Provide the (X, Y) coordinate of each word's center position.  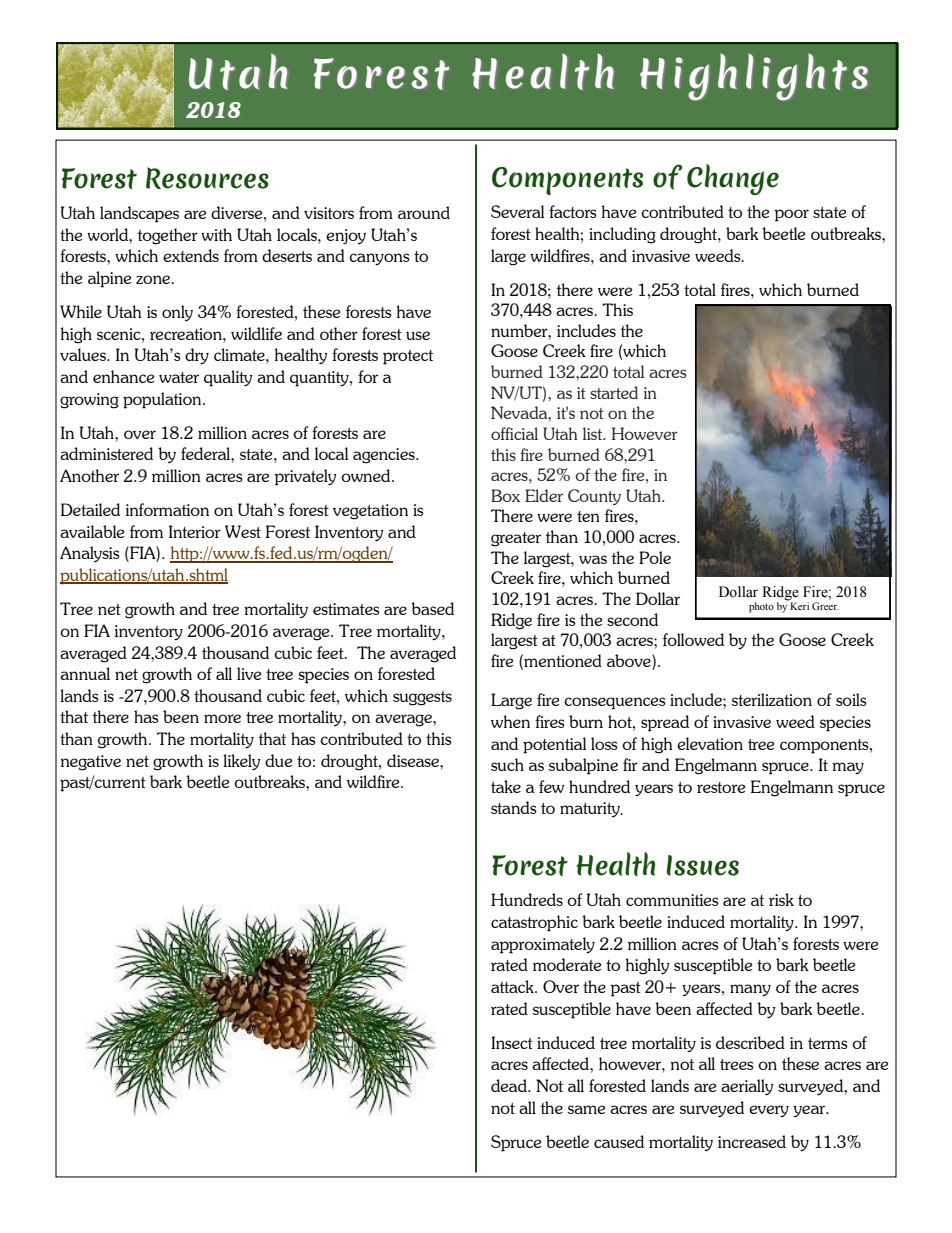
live (249, 673)
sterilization (772, 699)
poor (792, 215)
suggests (422, 698)
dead (510, 1085)
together (168, 236)
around (424, 212)
